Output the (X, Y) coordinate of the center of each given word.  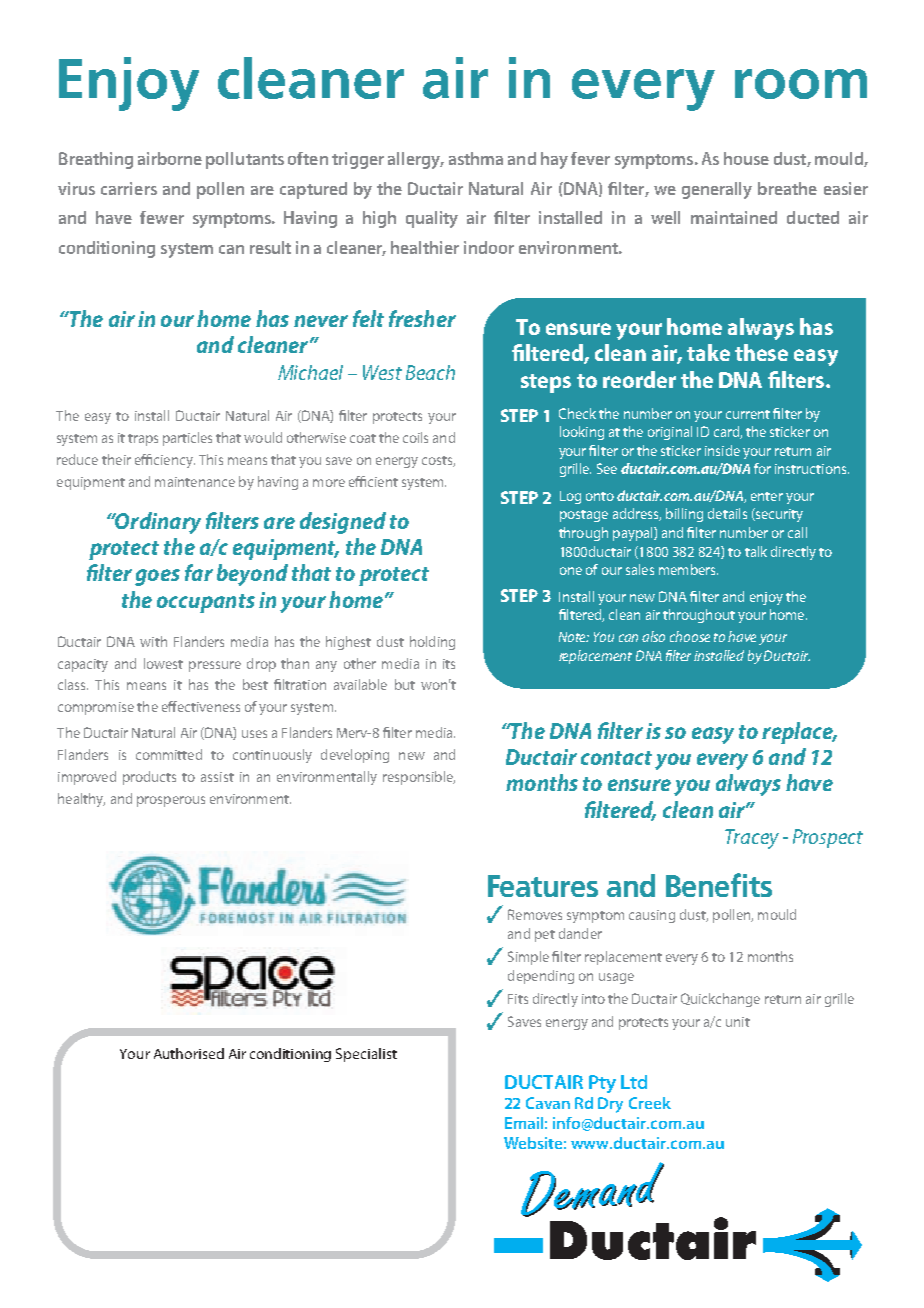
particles (187, 439)
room (801, 84)
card (727, 432)
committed (169, 754)
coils (415, 437)
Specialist (366, 1055)
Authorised (189, 1053)
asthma (476, 158)
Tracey (752, 839)
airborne (170, 158)
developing (355, 756)
